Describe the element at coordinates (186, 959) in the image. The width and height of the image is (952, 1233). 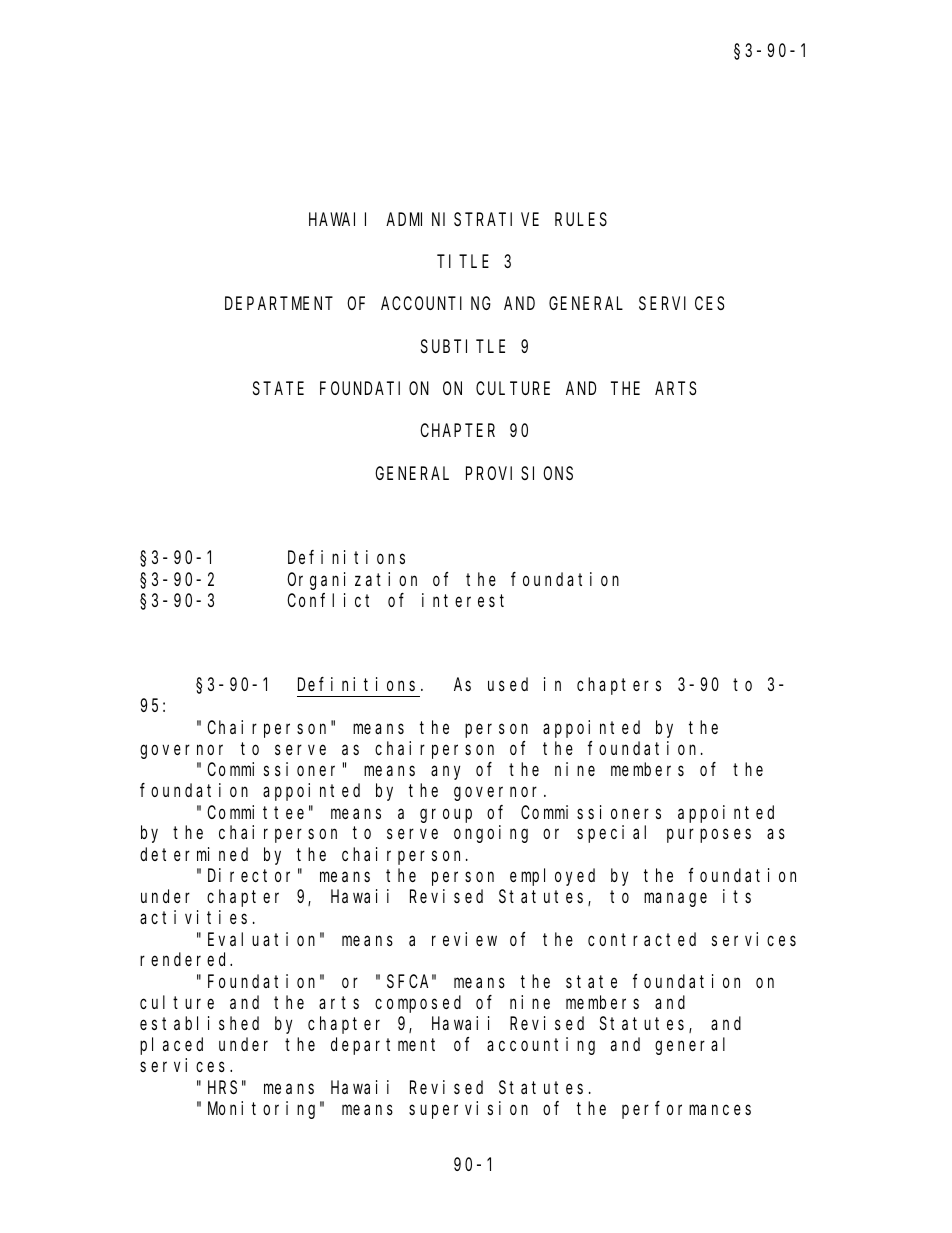
I see `rendered` at that location.
